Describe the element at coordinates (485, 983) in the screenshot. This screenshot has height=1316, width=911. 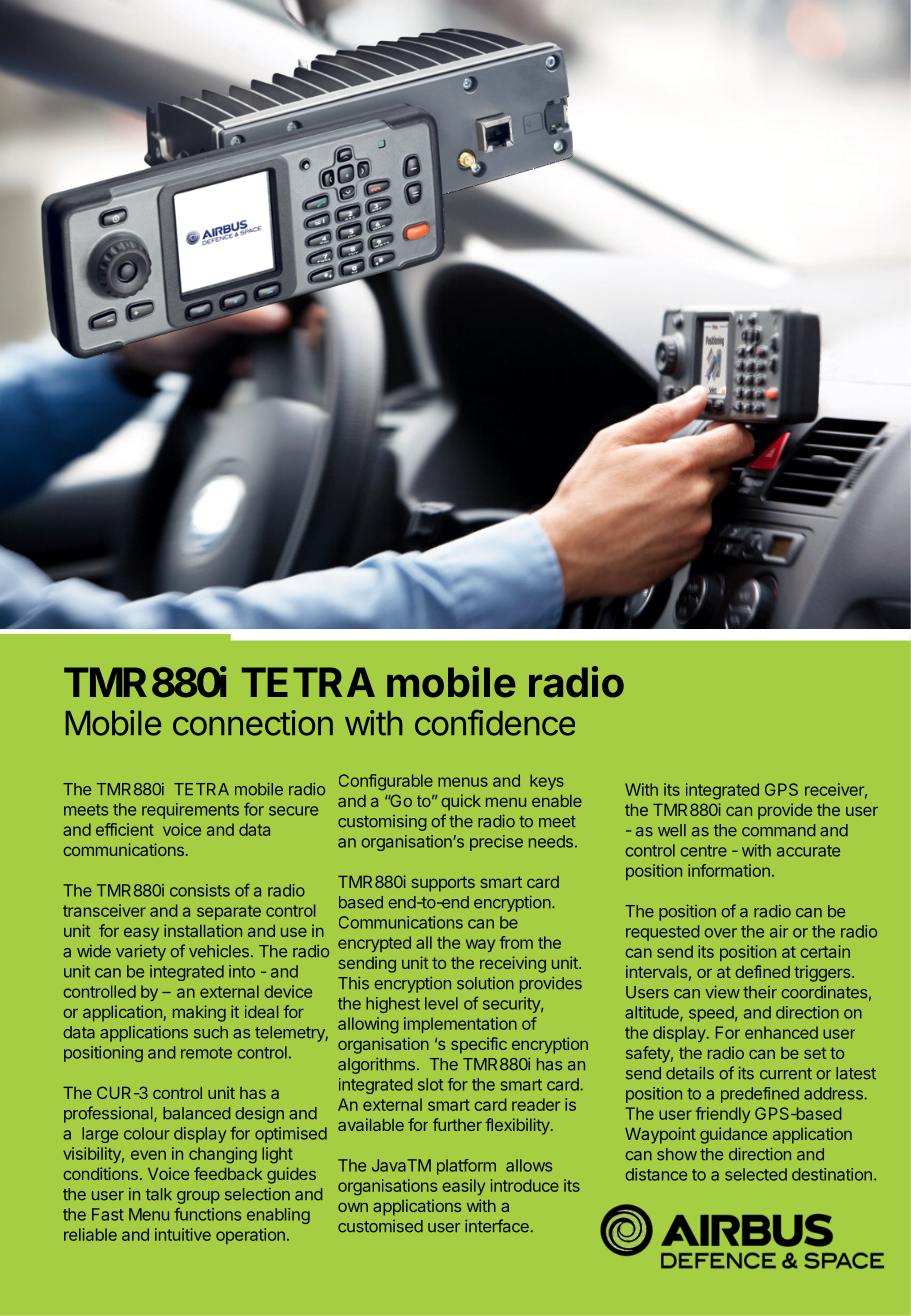
I see `solution` at that location.
